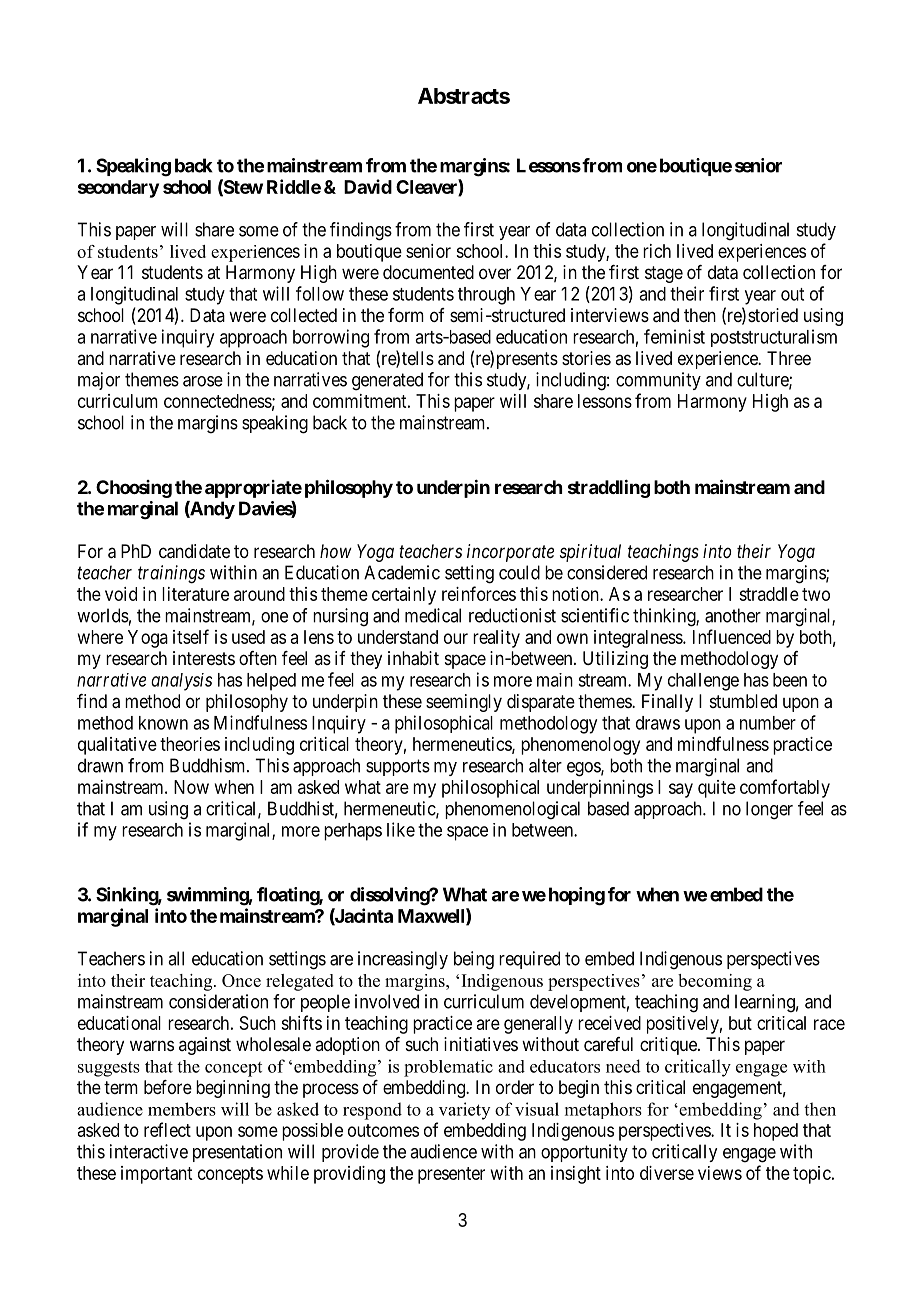 Image resolution: width=924 pixels, height=1308 pixels. Describe the element at coordinates (776, 1132) in the image. I see `hoped` at that location.
